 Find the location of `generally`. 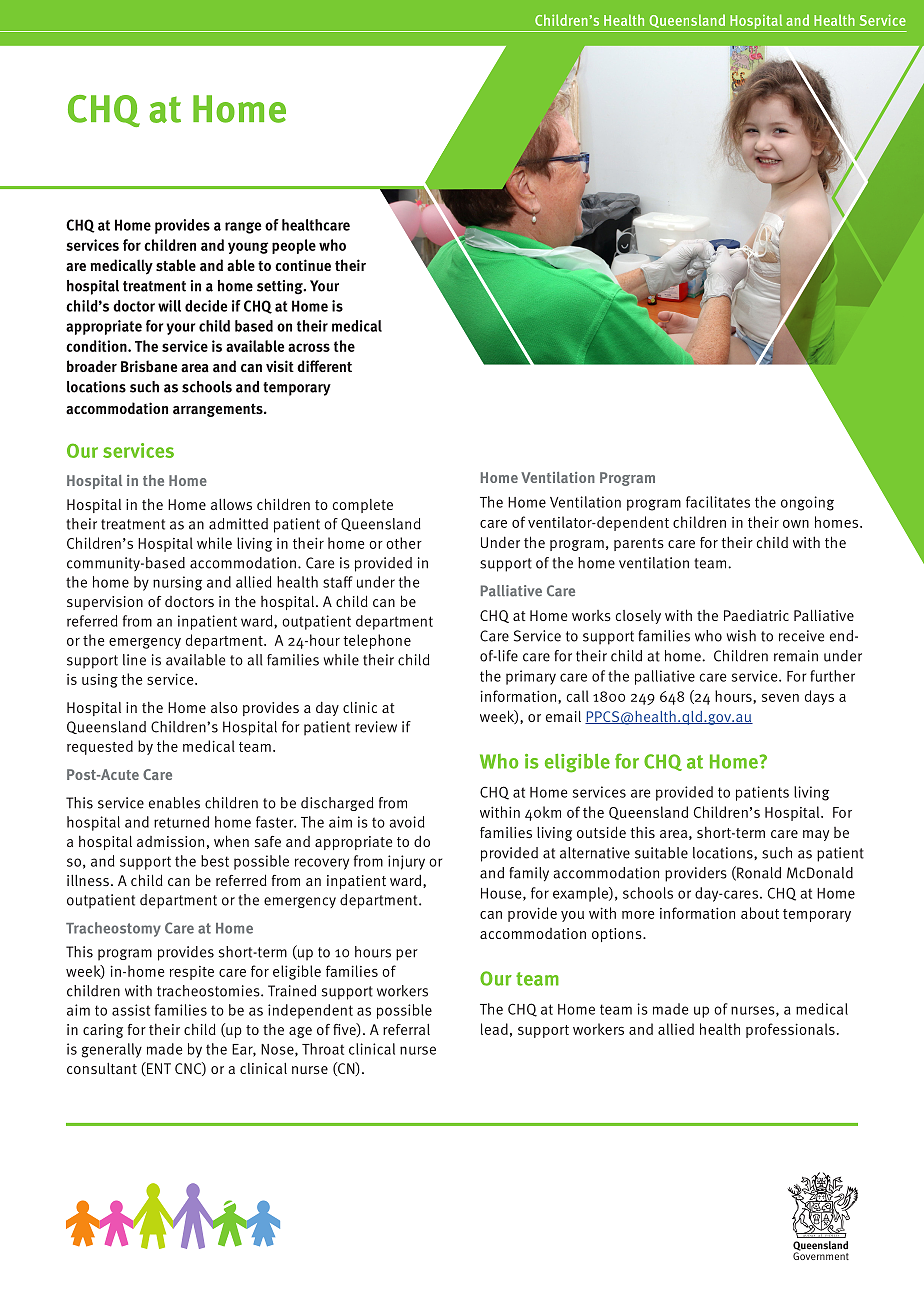

generally is located at coordinates (112, 1050).
